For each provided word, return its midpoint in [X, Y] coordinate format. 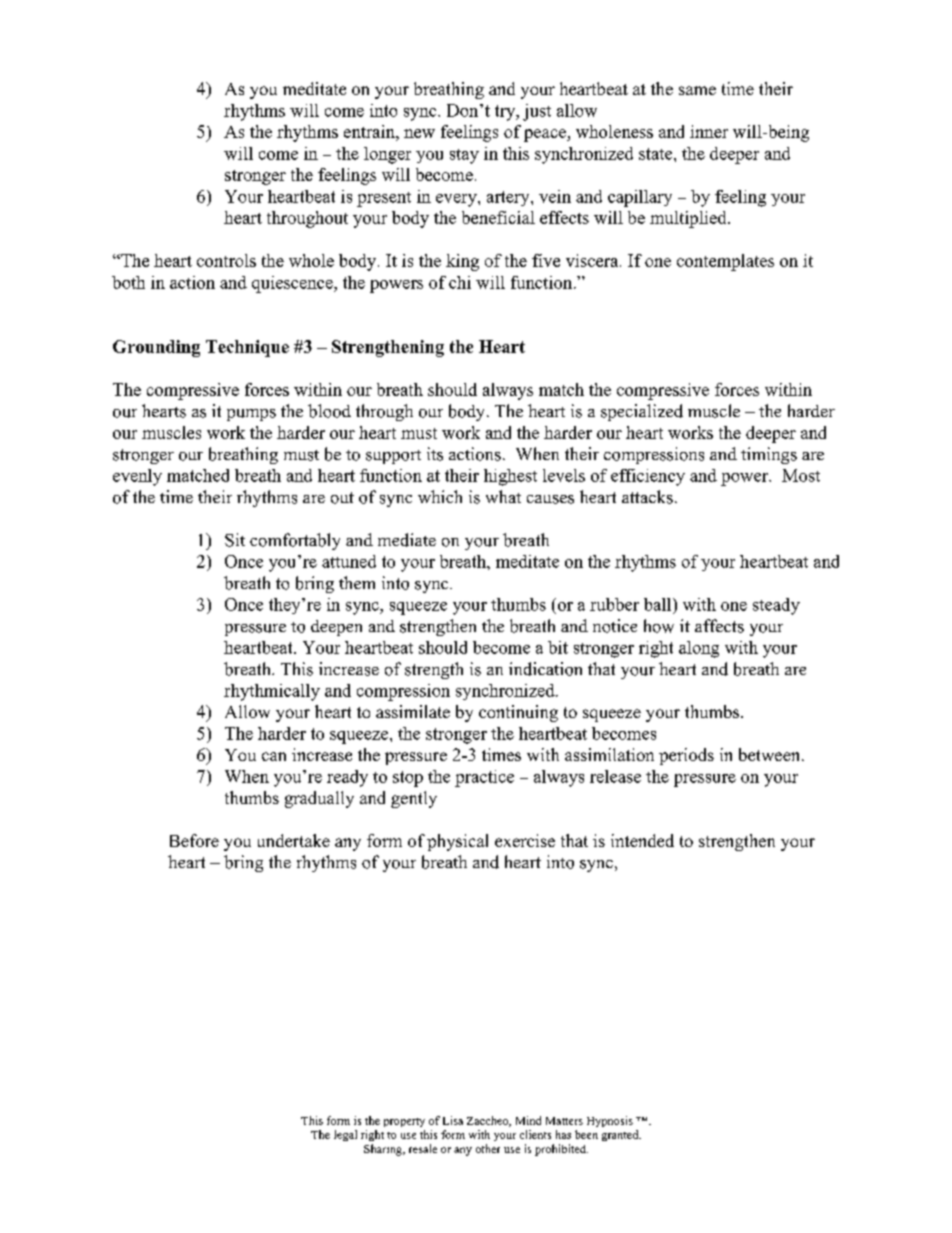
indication [545, 669]
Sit [235, 540]
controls [226, 260]
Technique [247, 348]
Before [194, 840]
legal [345, 1135]
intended [642, 840]
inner [709, 131]
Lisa [453, 1120]
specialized [642, 412]
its [435, 454]
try [506, 113]
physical [457, 842]
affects [719, 626]
